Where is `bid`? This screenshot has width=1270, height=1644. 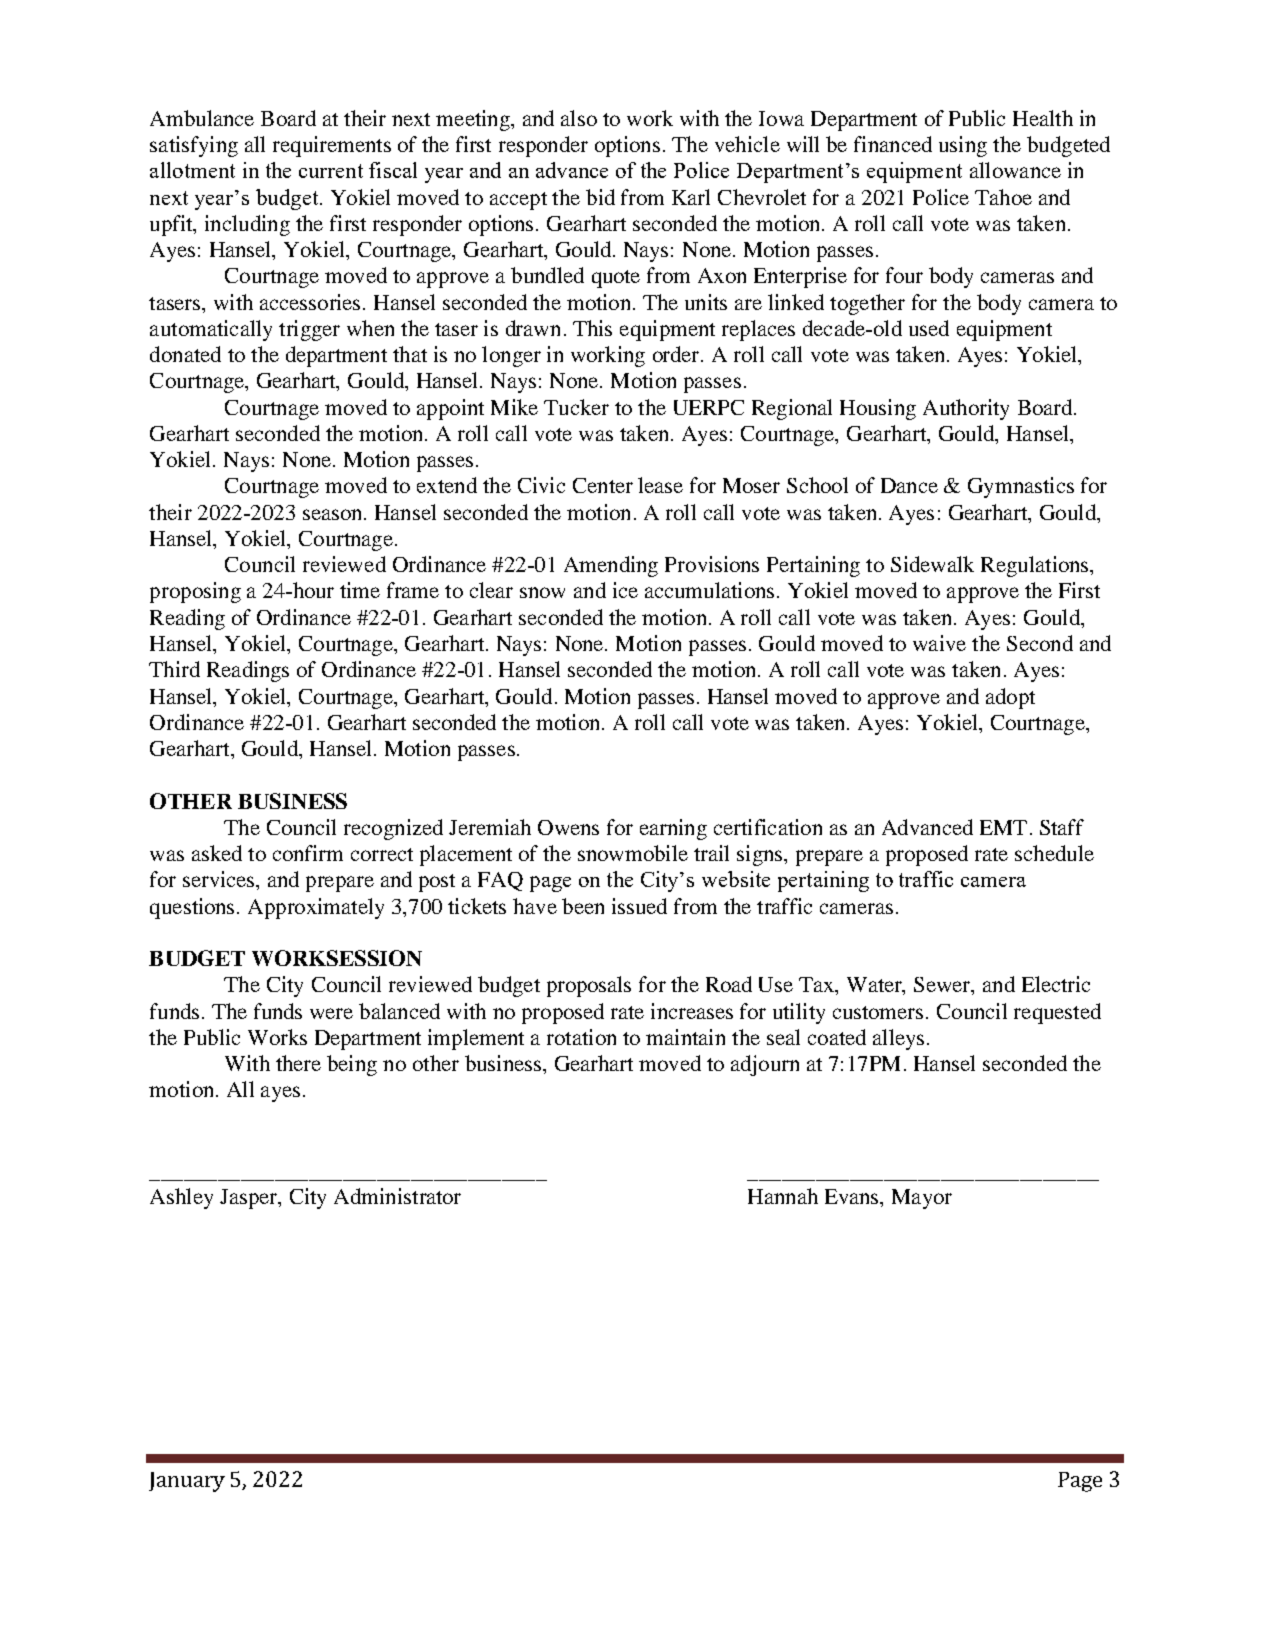 bid is located at coordinates (600, 197).
